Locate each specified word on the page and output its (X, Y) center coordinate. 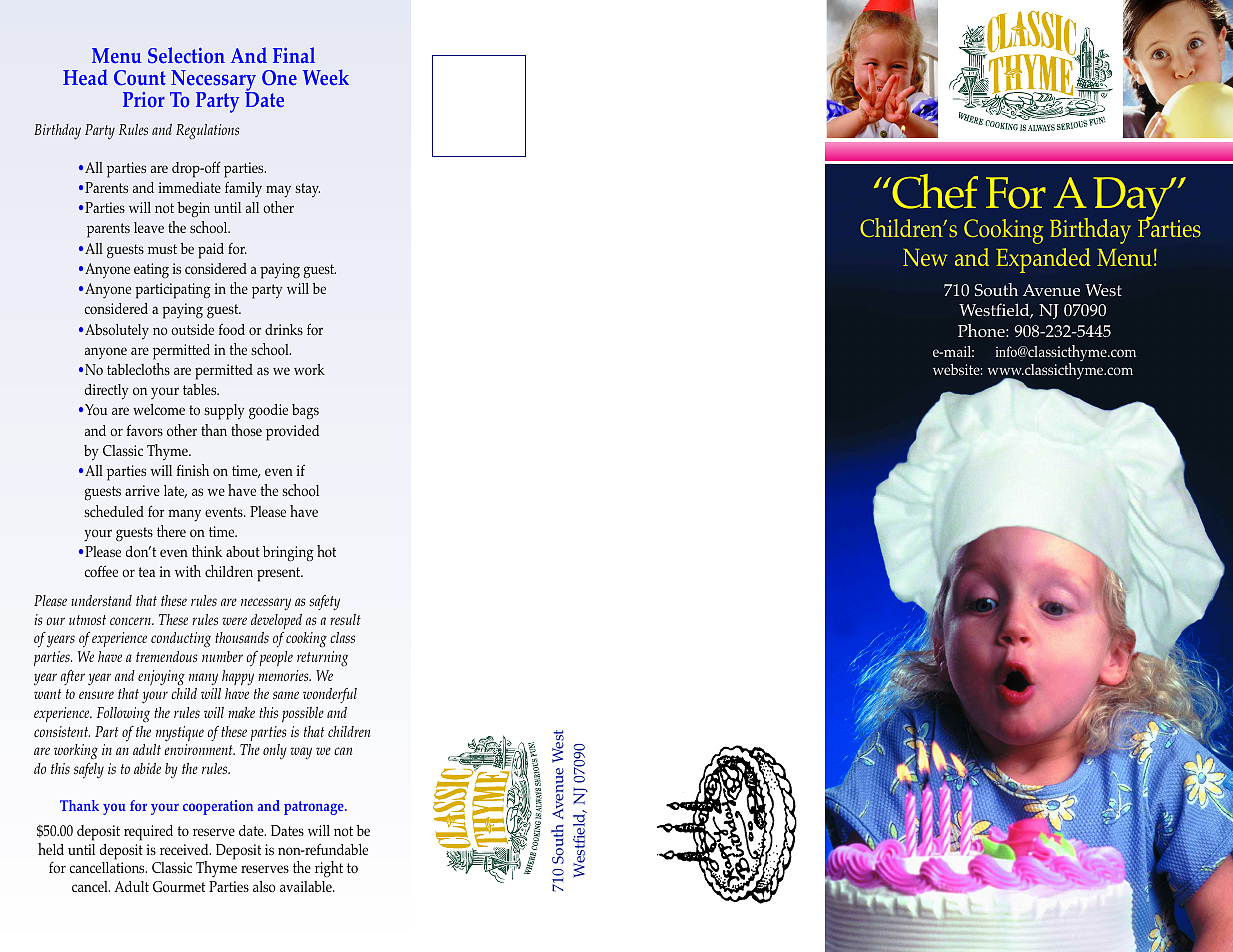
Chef (934, 191)
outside (192, 329)
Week (326, 77)
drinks (284, 329)
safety (324, 602)
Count (140, 78)
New (925, 257)
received (185, 849)
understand (101, 600)
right (329, 869)
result (345, 620)
